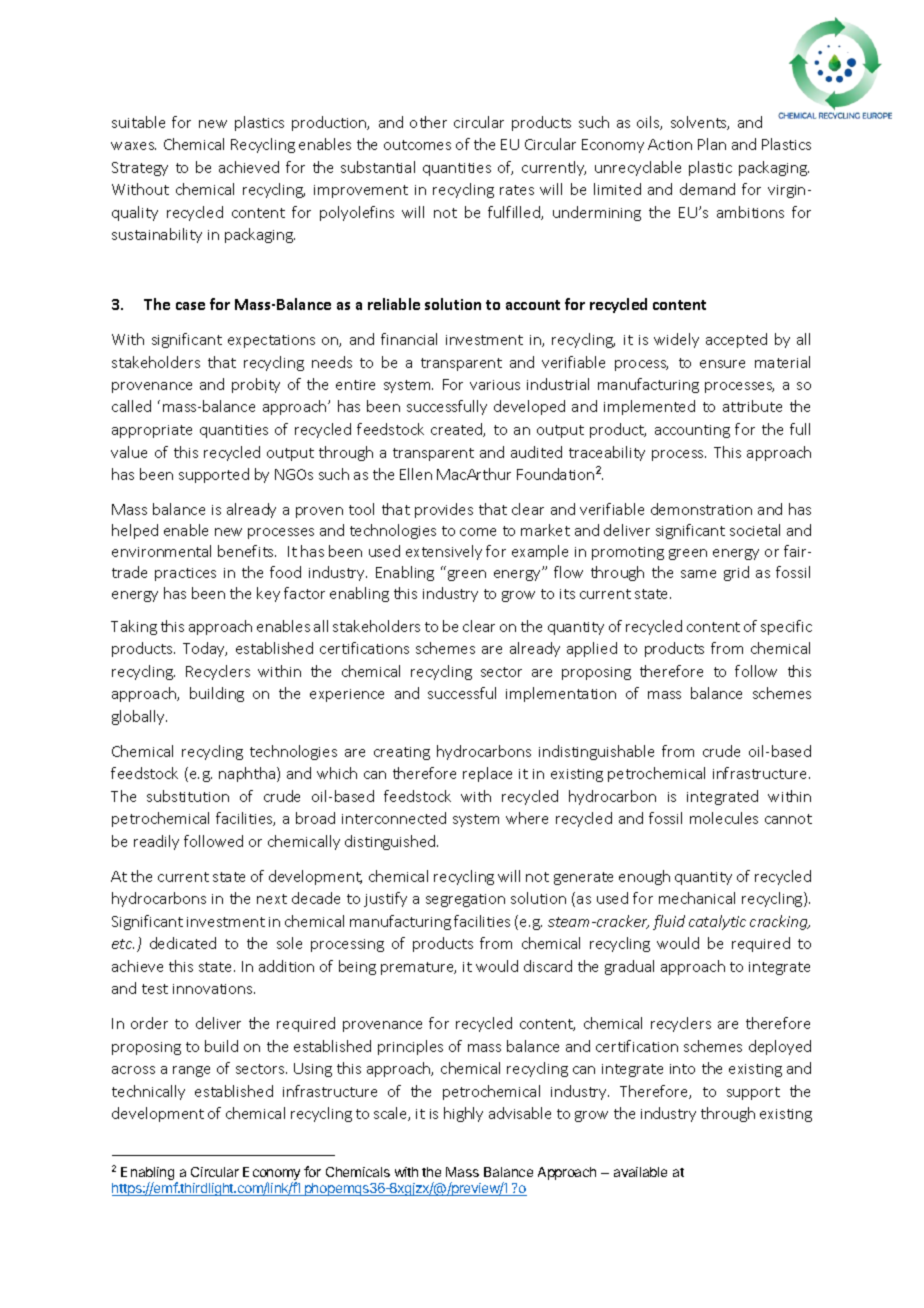 This screenshot has height=1308, width=924. What do you see at coordinates (640, 1172) in the screenshot?
I see `available` at bounding box center [640, 1172].
